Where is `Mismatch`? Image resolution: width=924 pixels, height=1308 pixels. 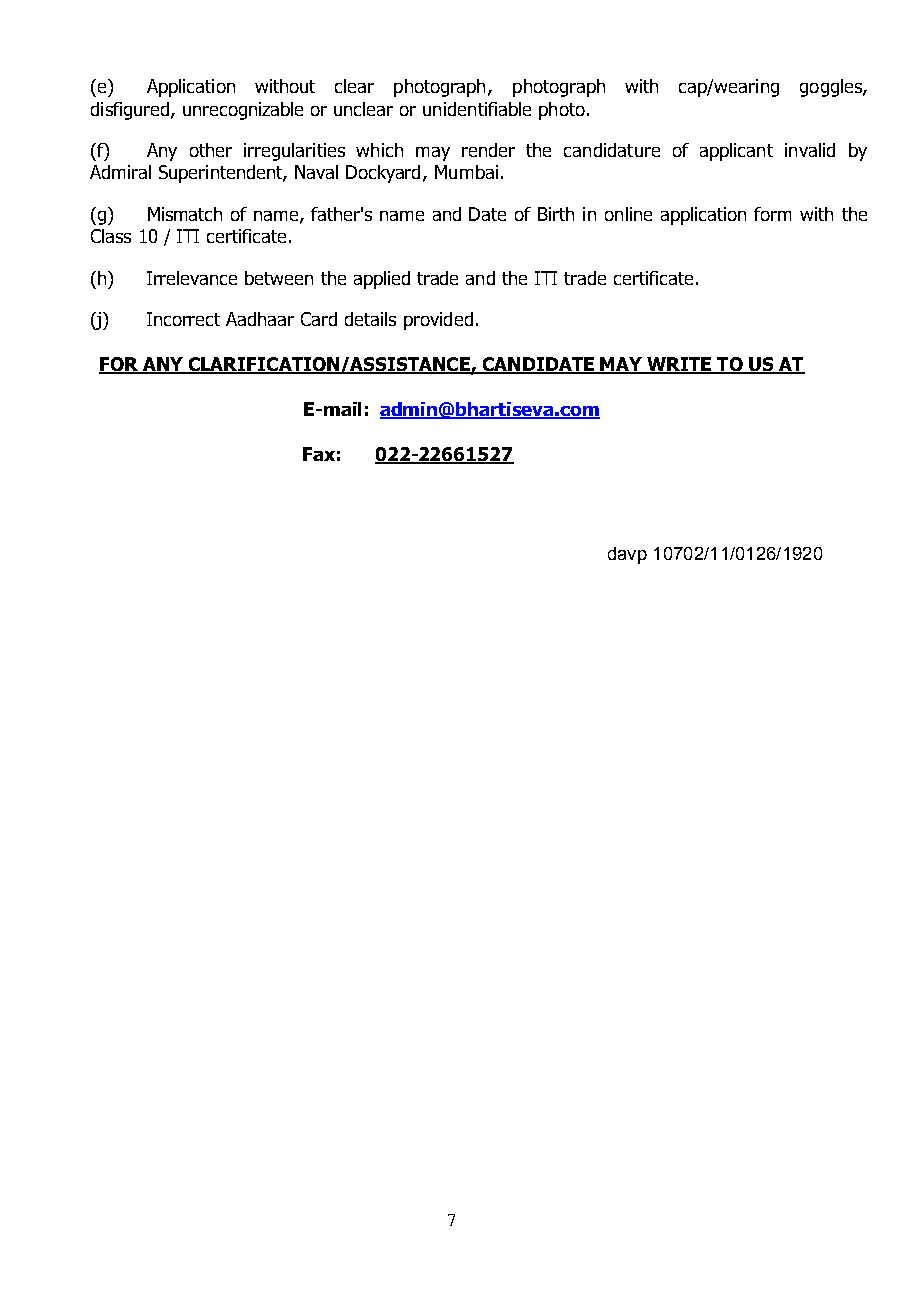
Mismatch is located at coordinates (185, 214).
